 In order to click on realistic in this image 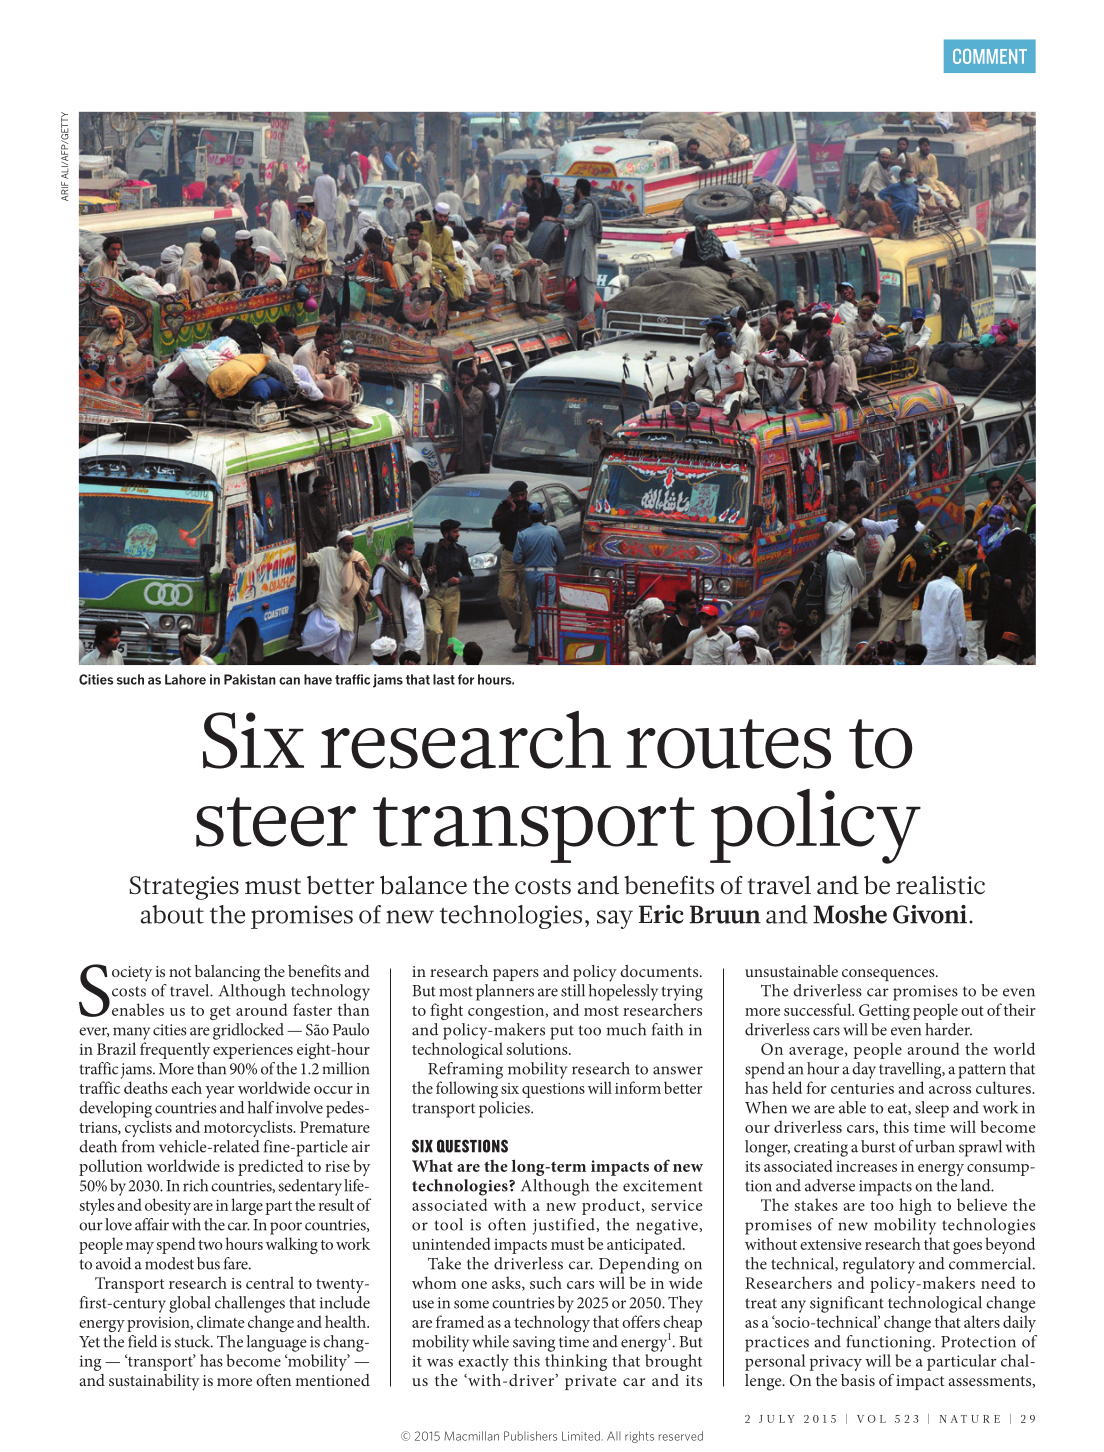, I will do `click(940, 885)`.
